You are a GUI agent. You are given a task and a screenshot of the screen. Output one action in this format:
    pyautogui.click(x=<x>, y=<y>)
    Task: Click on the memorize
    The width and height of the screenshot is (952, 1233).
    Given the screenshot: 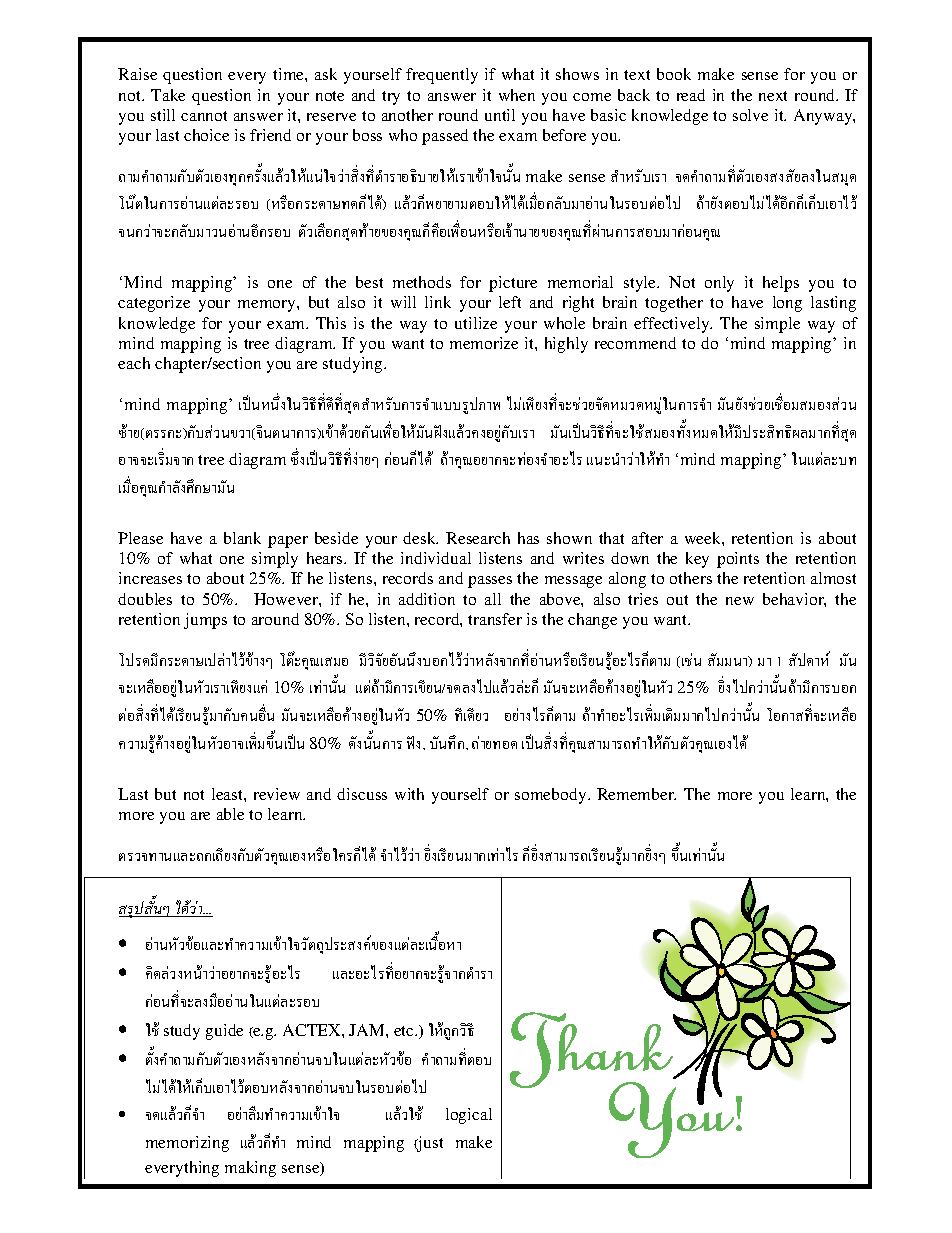 What is the action you would take?
    pyautogui.click(x=484, y=343)
